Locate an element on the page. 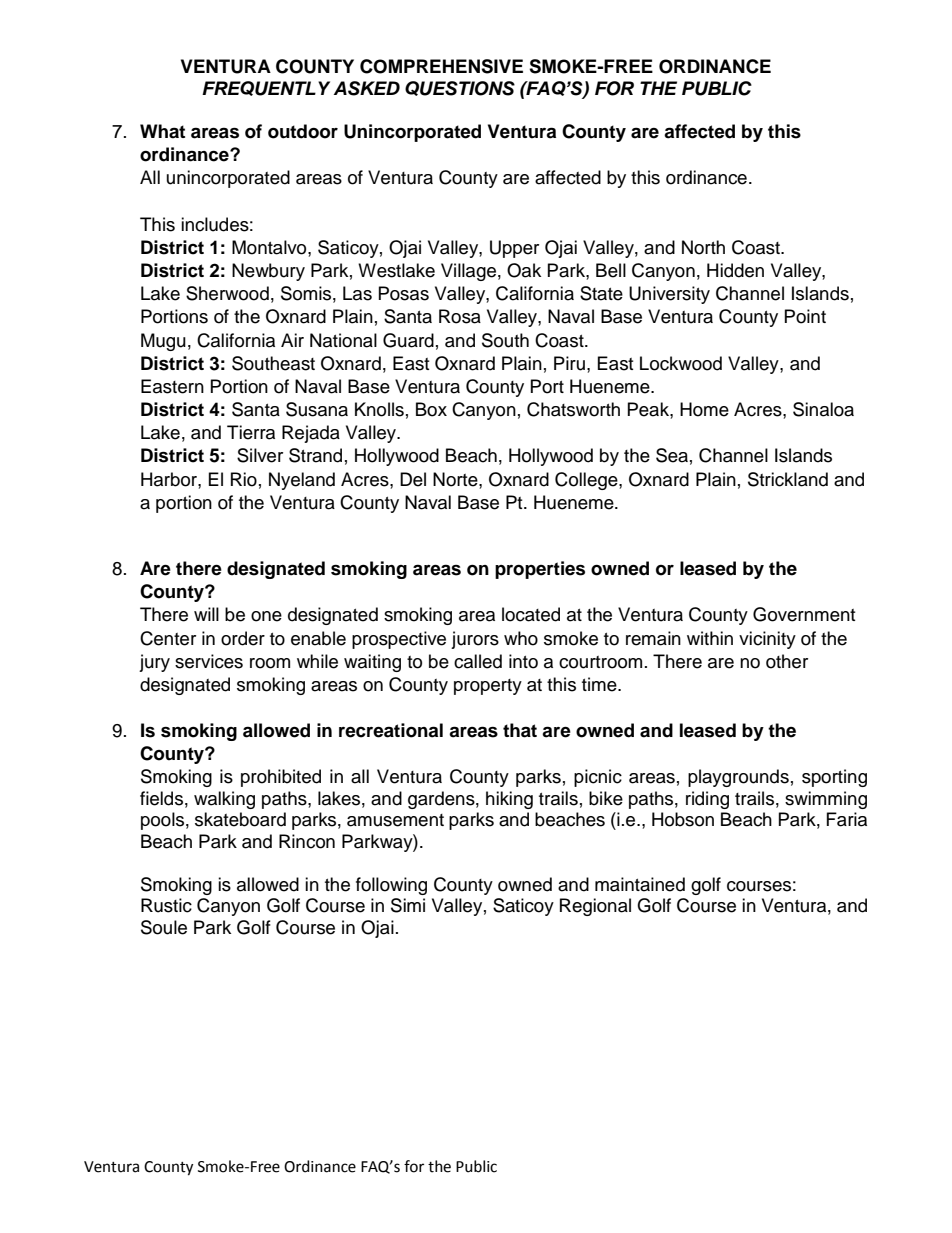  Village is located at coordinates (468, 272).
